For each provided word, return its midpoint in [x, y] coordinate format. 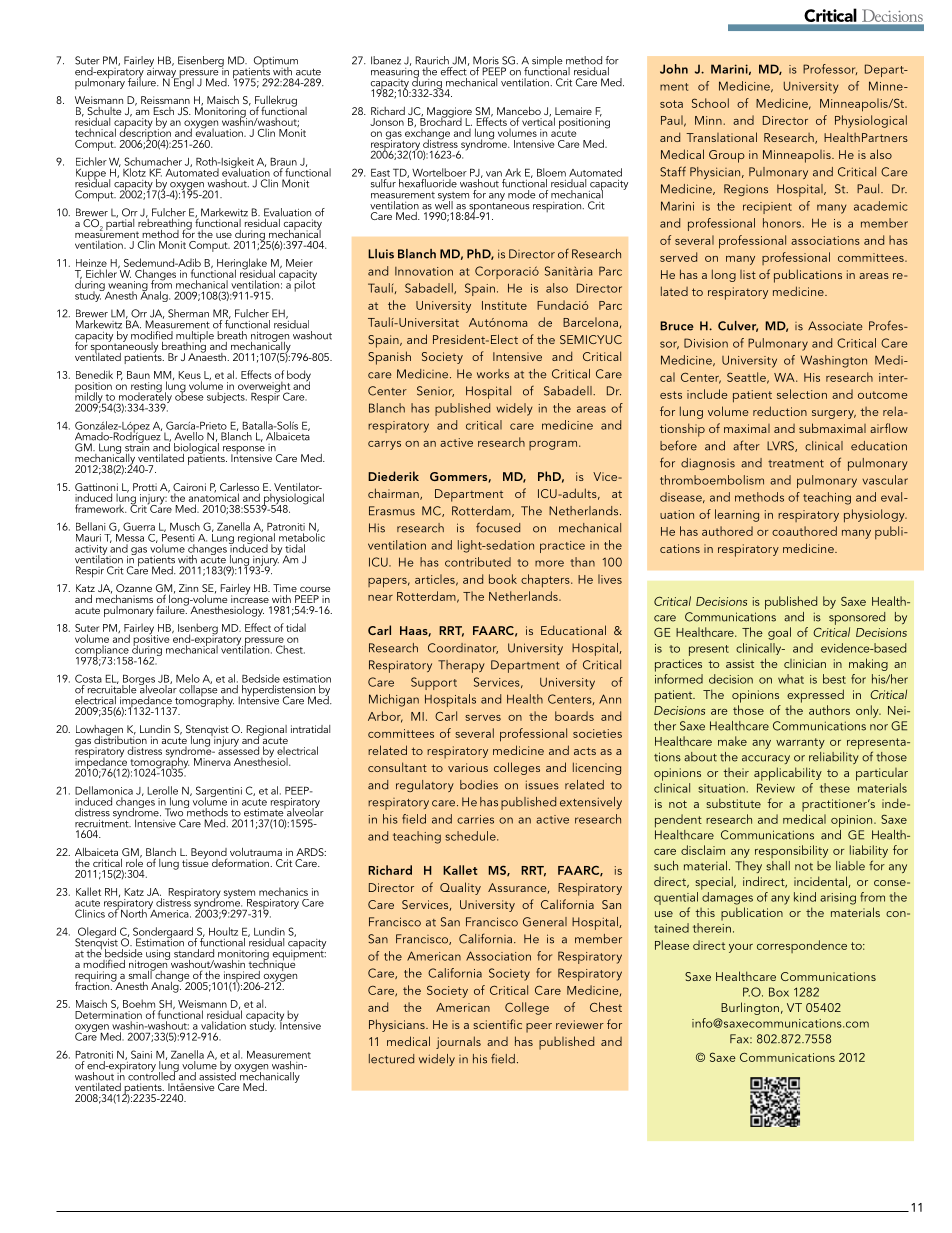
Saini [141, 1054]
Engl [183, 82]
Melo [188, 678]
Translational [721, 137]
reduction [780, 411]
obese [189, 395]
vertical [538, 120]
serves [483, 718]
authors [829, 710]
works [493, 374]
